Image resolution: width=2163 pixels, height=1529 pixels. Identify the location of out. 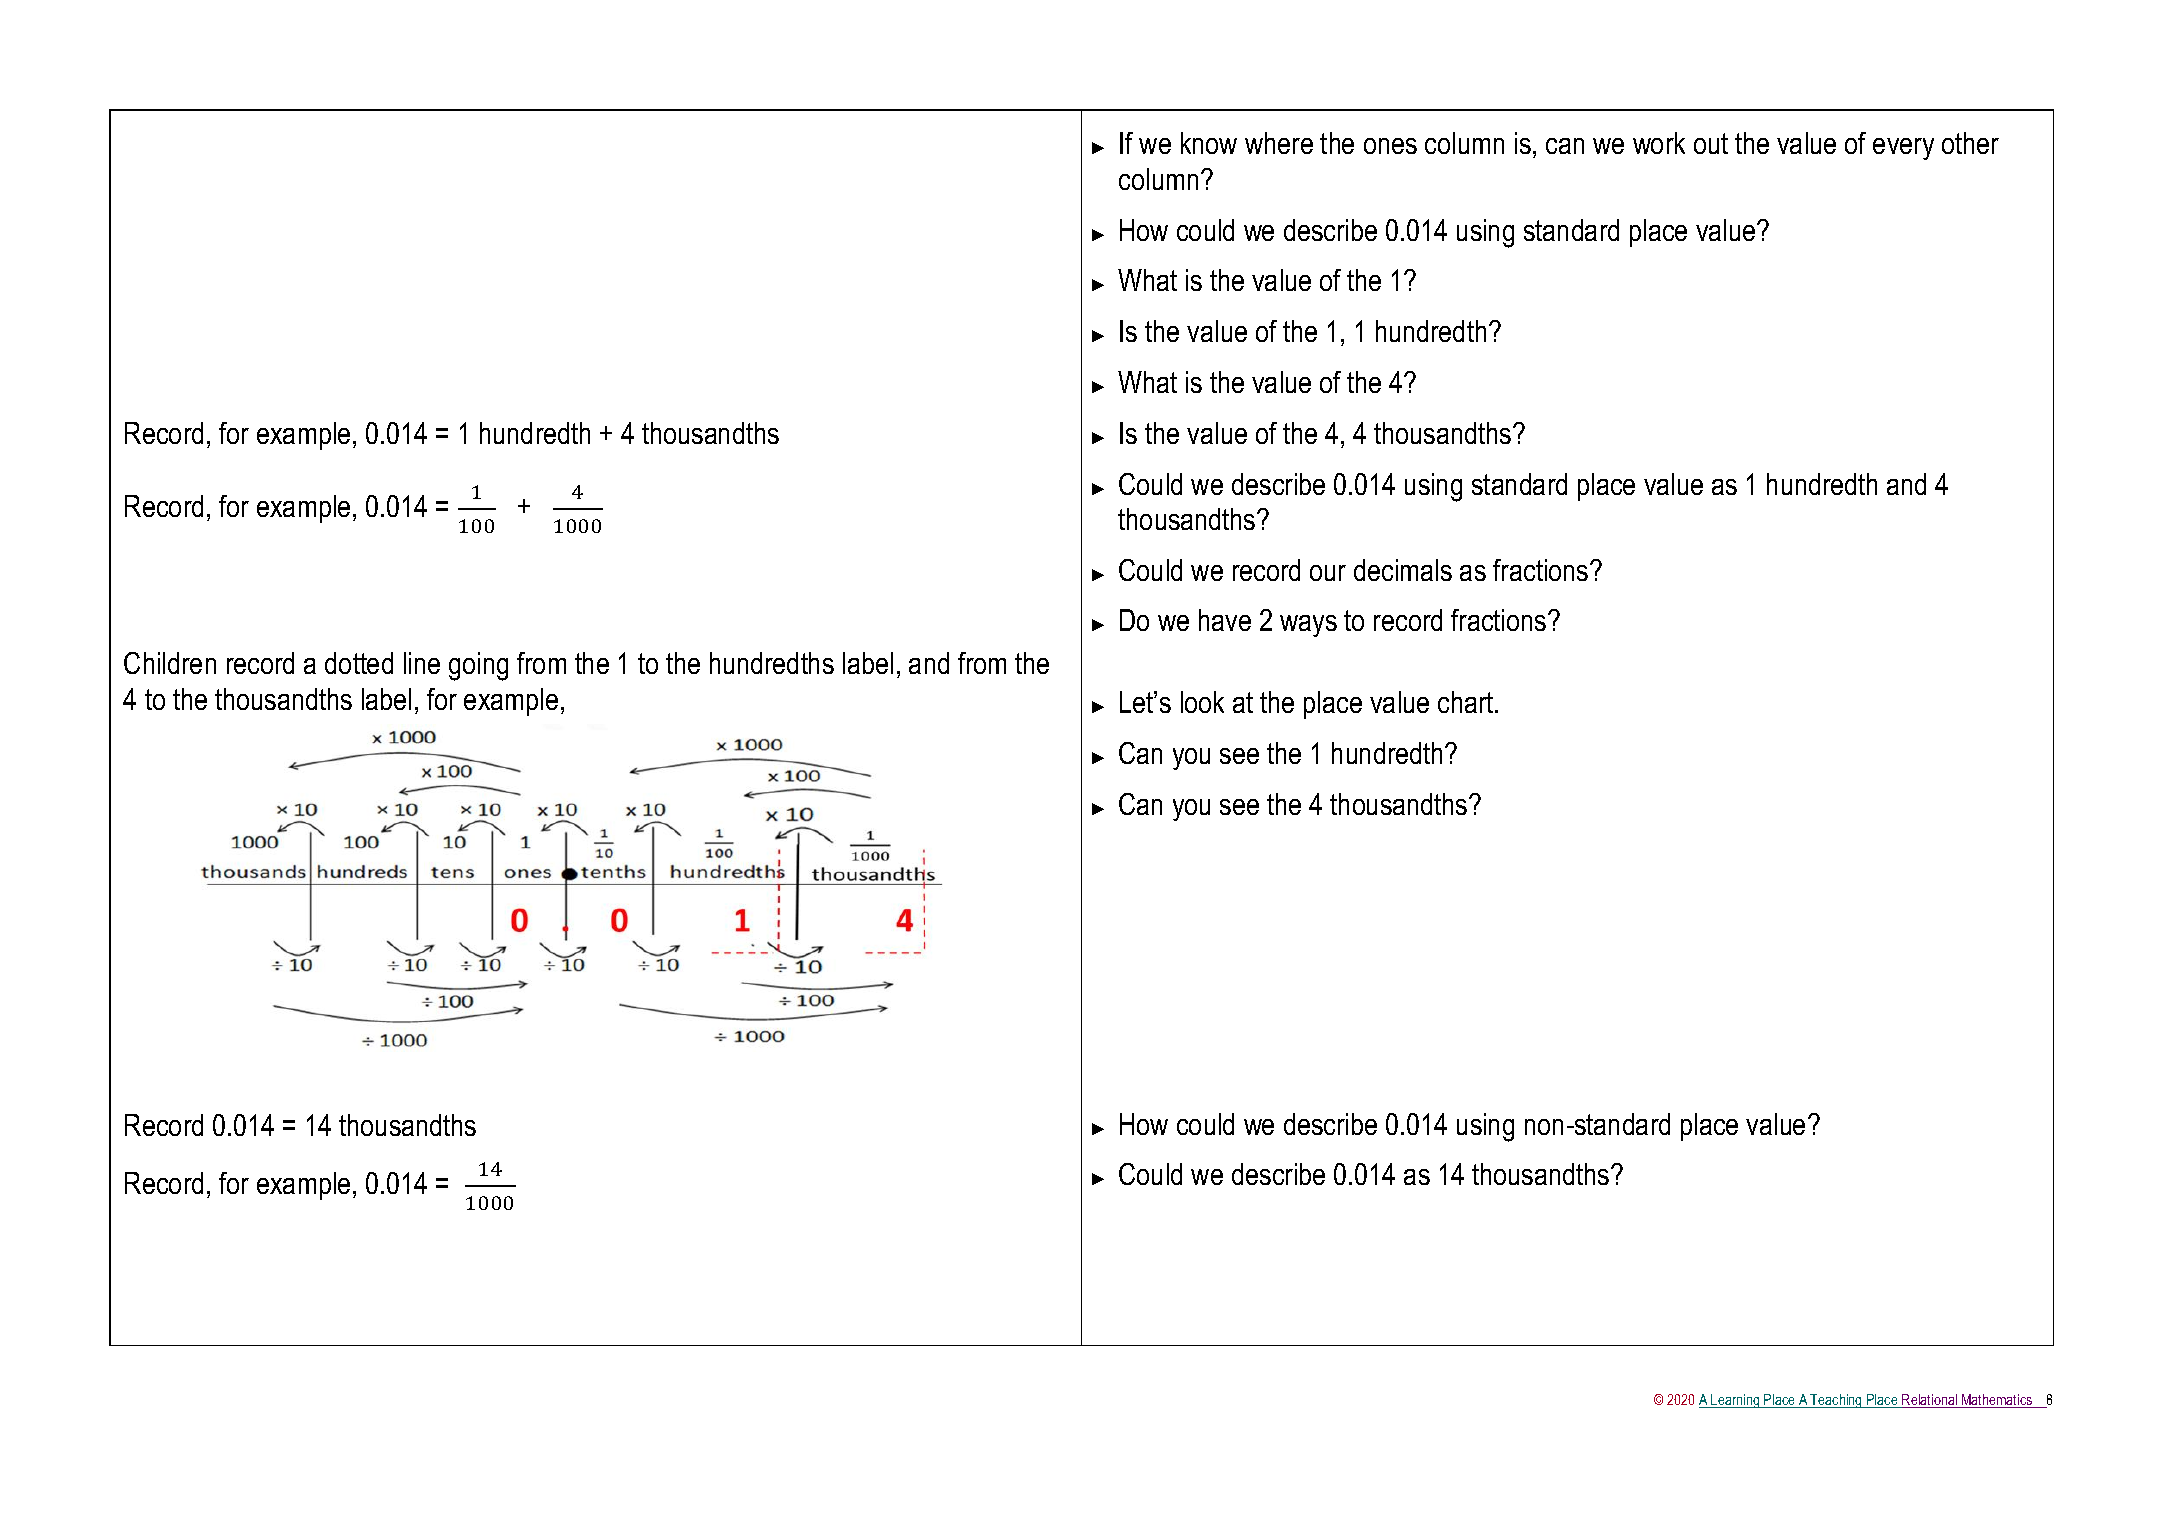
(1711, 143).
